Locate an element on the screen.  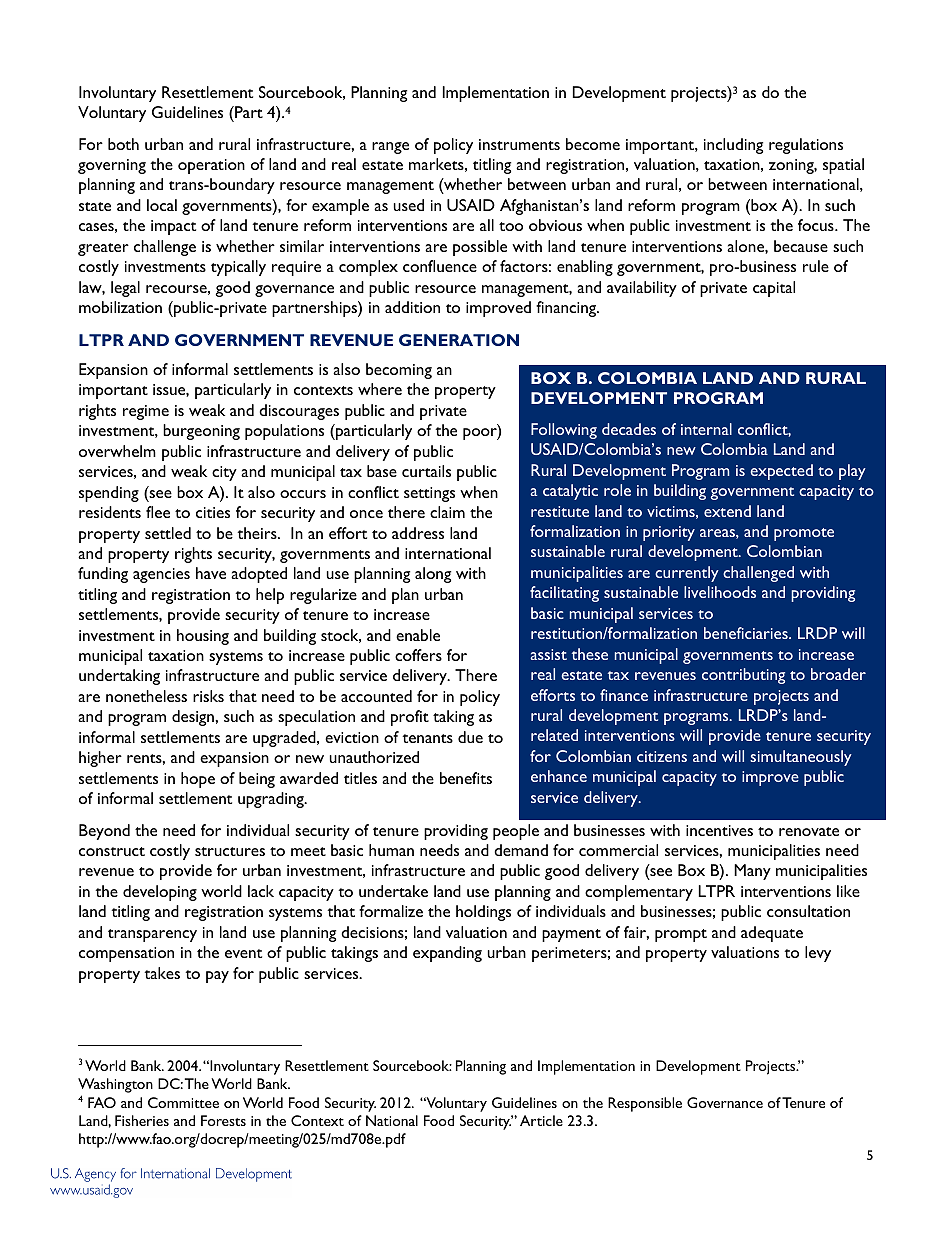
demand is located at coordinates (521, 850).
